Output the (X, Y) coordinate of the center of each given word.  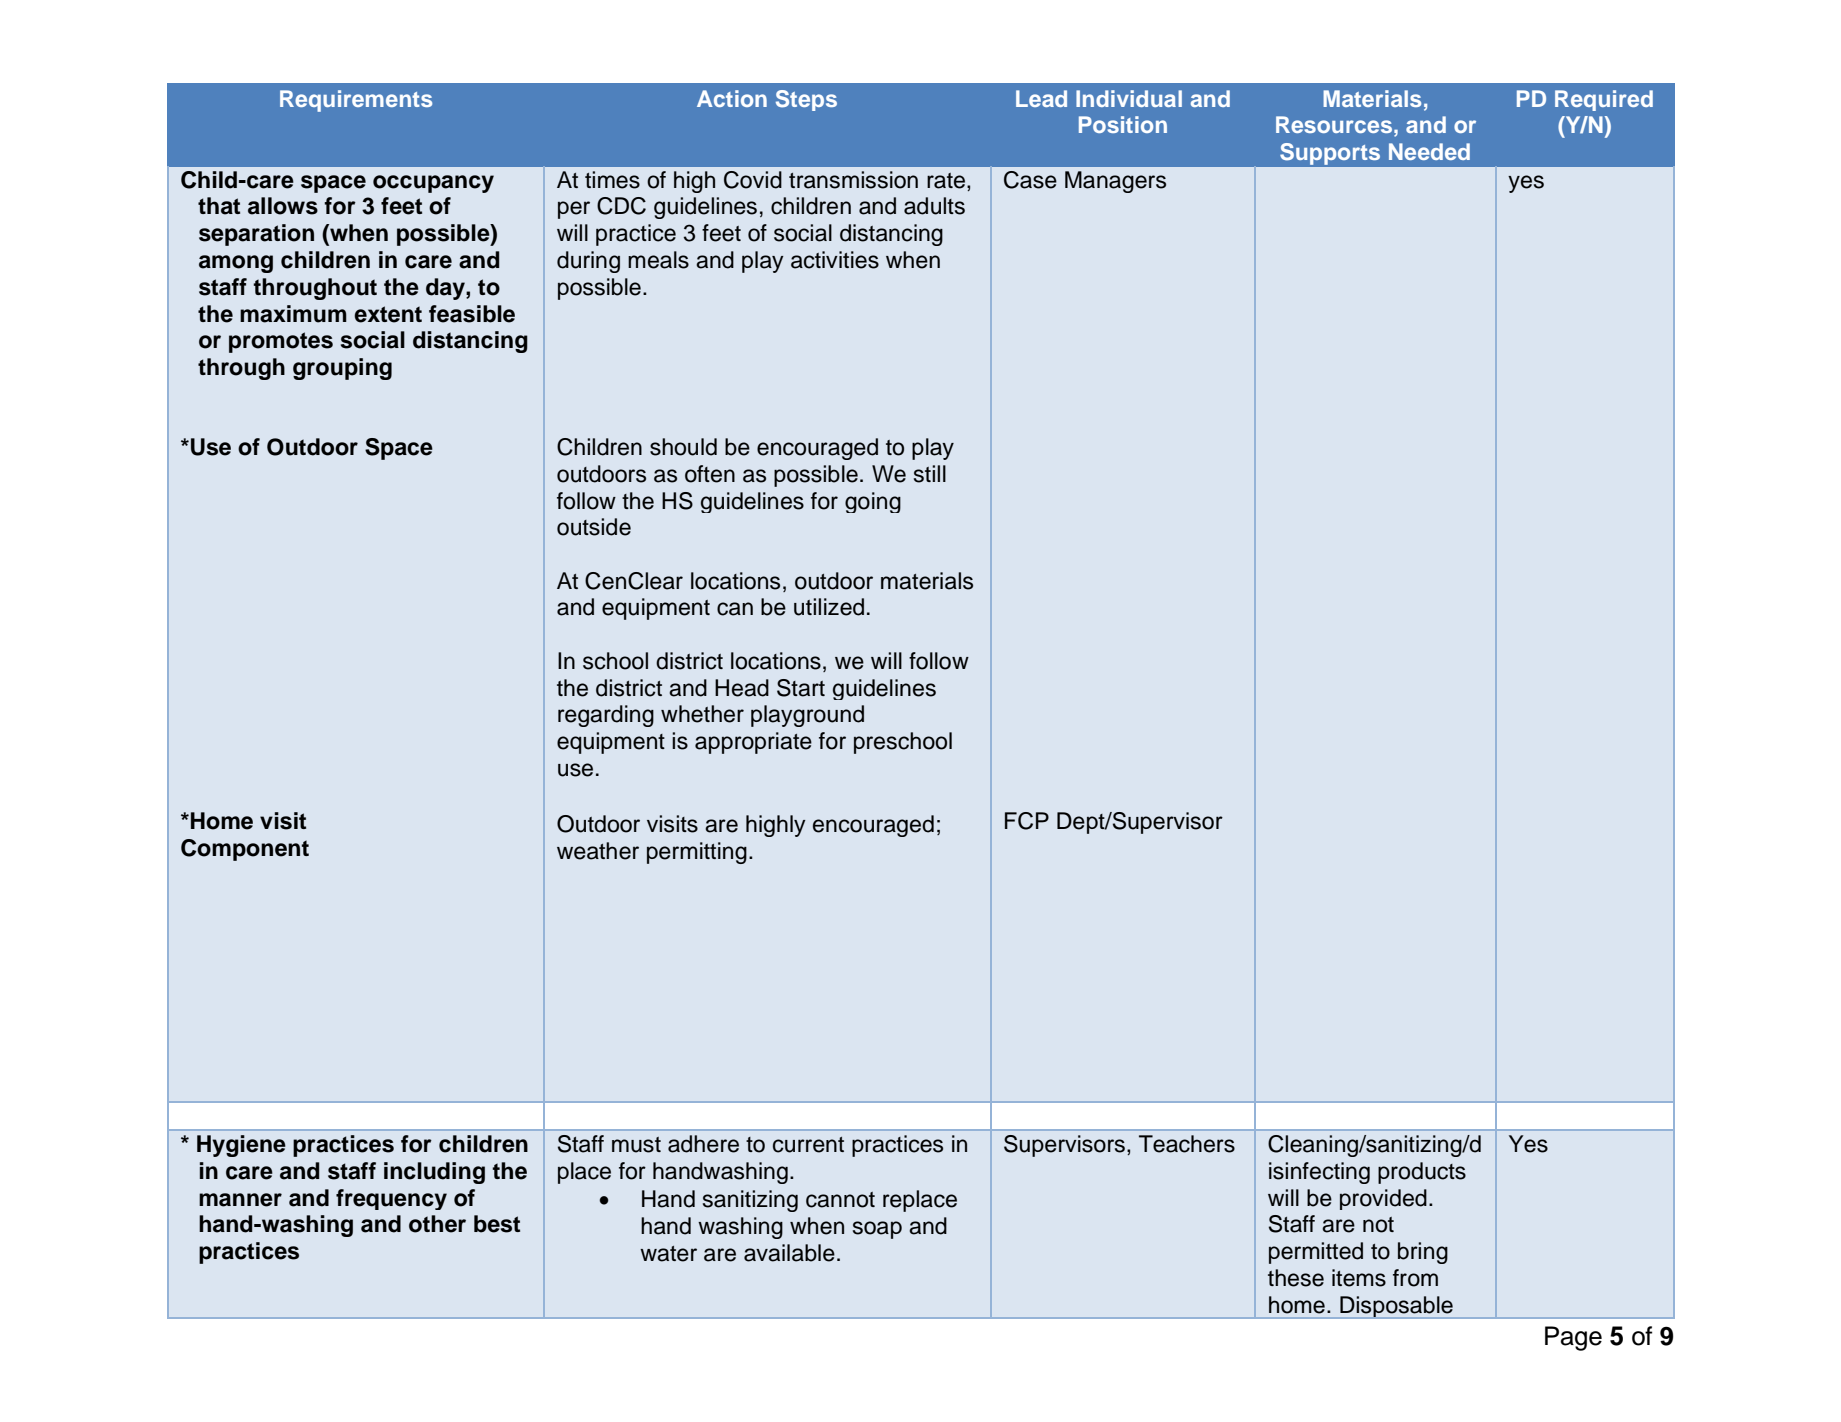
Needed (1429, 151)
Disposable (1396, 1307)
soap (877, 1230)
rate (947, 181)
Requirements (356, 101)
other (437, 1224)
